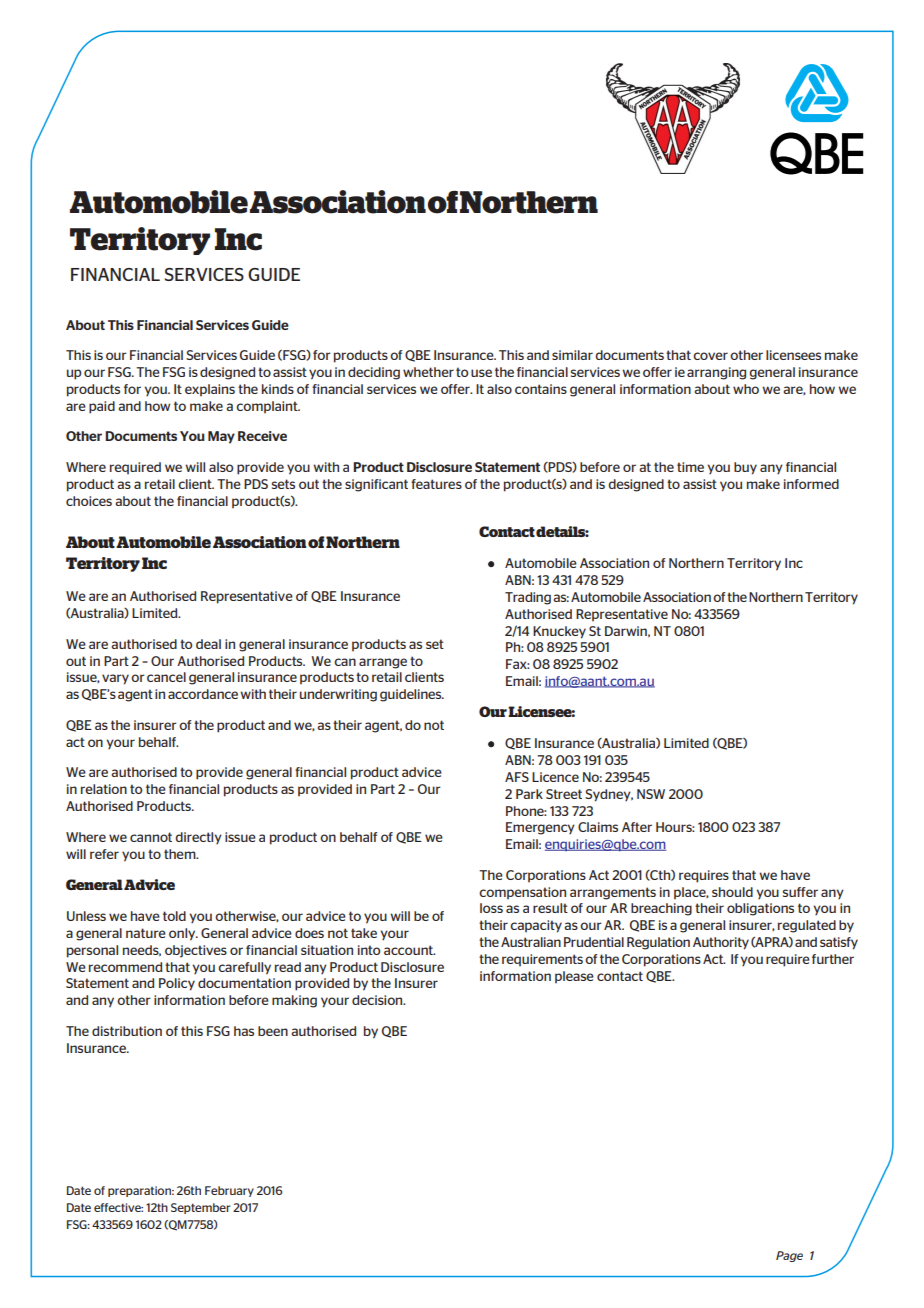  What do you see at coordinates (746, 389) in the page?
I see `who` at bounding box center [746, 389].
